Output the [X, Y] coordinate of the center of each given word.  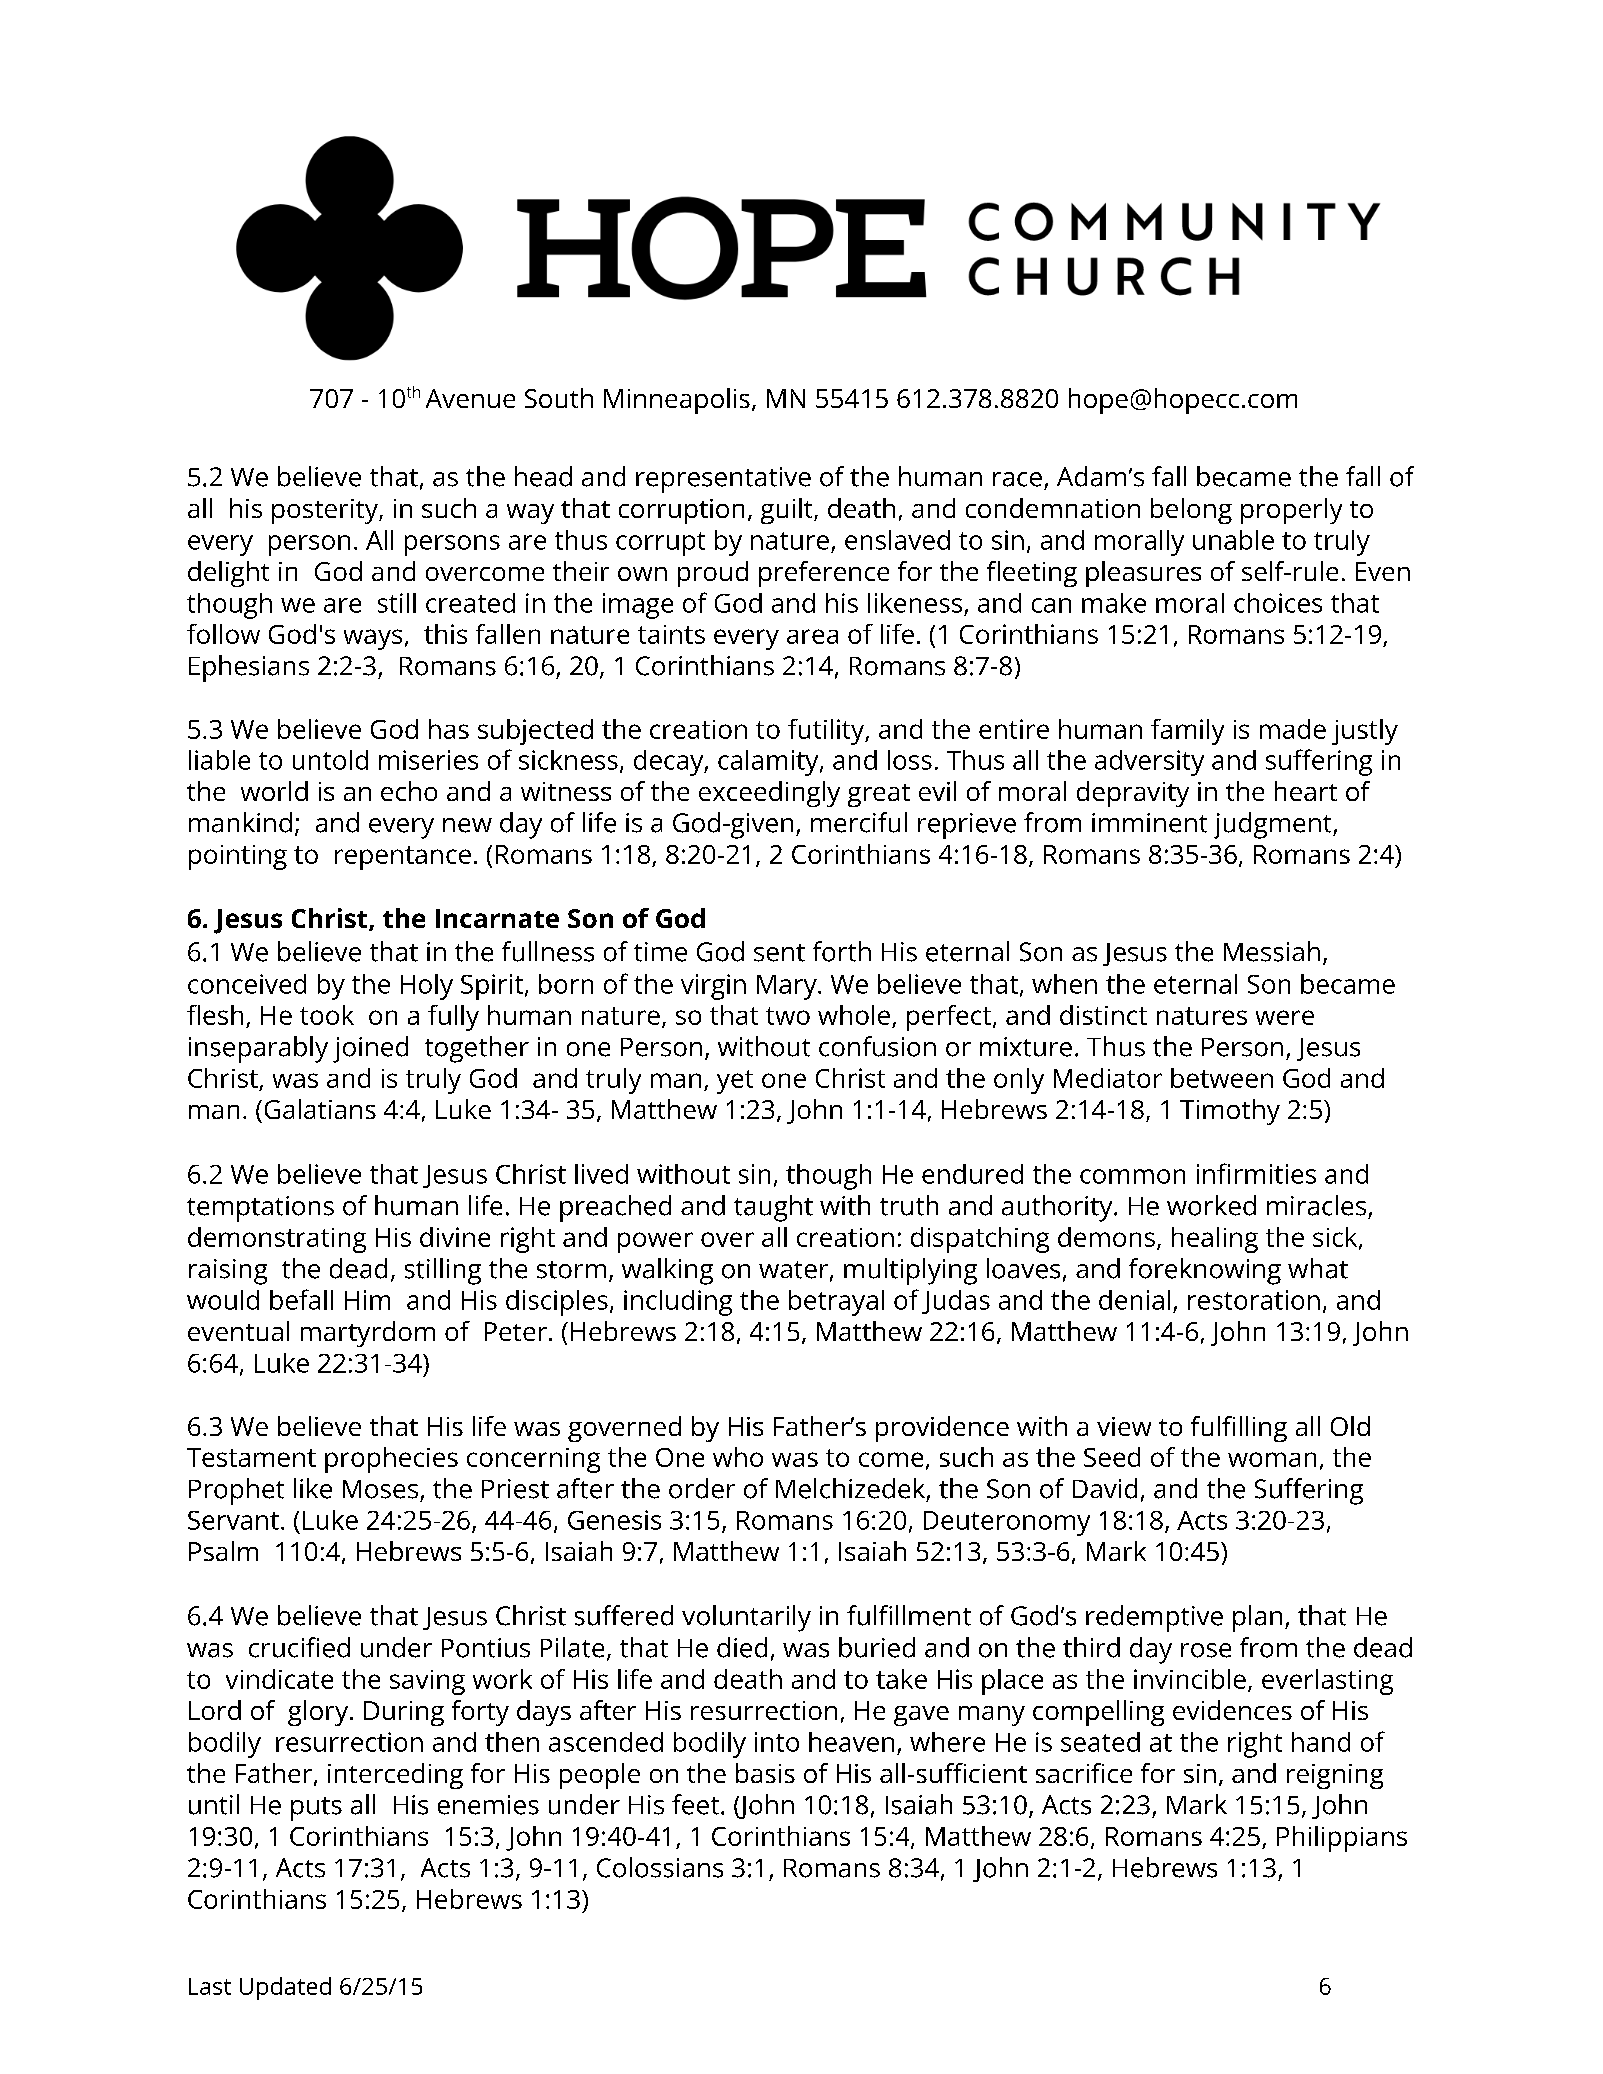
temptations [260, 1209]
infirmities [1256, 1173]
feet [695, 1804]
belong [1191, 511]
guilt [788, 511]
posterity [326, 511]
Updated [285, 1988]
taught [773, 1208]
